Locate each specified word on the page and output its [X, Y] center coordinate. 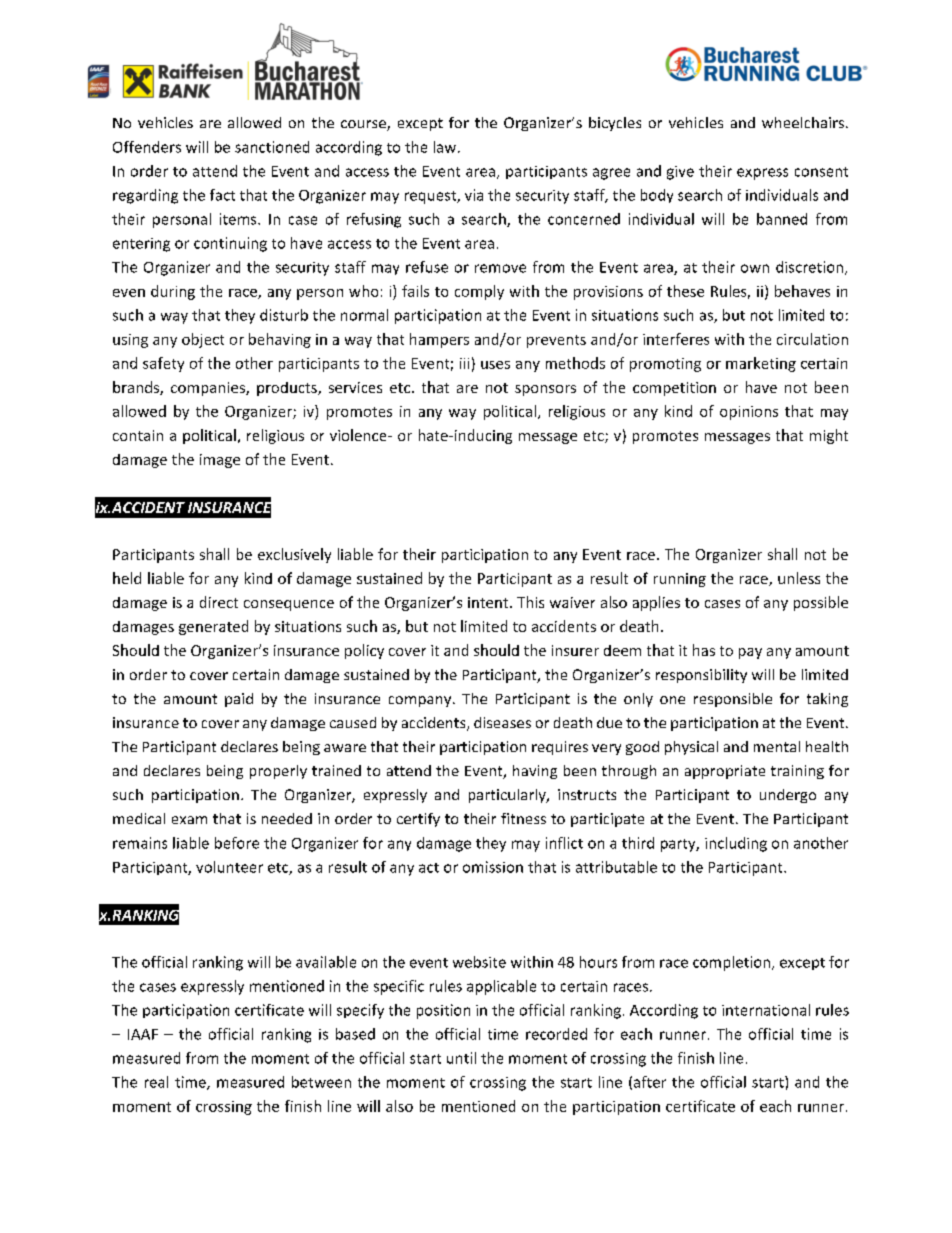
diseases [502, 722]
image [220, 461]
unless [799, 578]
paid [239, 700]
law [445, 147]
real [156, 1082]
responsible [733, 700]
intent [489, 602]
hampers [439, 340]
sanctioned [272, 147]
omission [493, 867]
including [736, 844]
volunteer [229, 867]
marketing [761, 364]
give [680, 173]
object [203, 340]
